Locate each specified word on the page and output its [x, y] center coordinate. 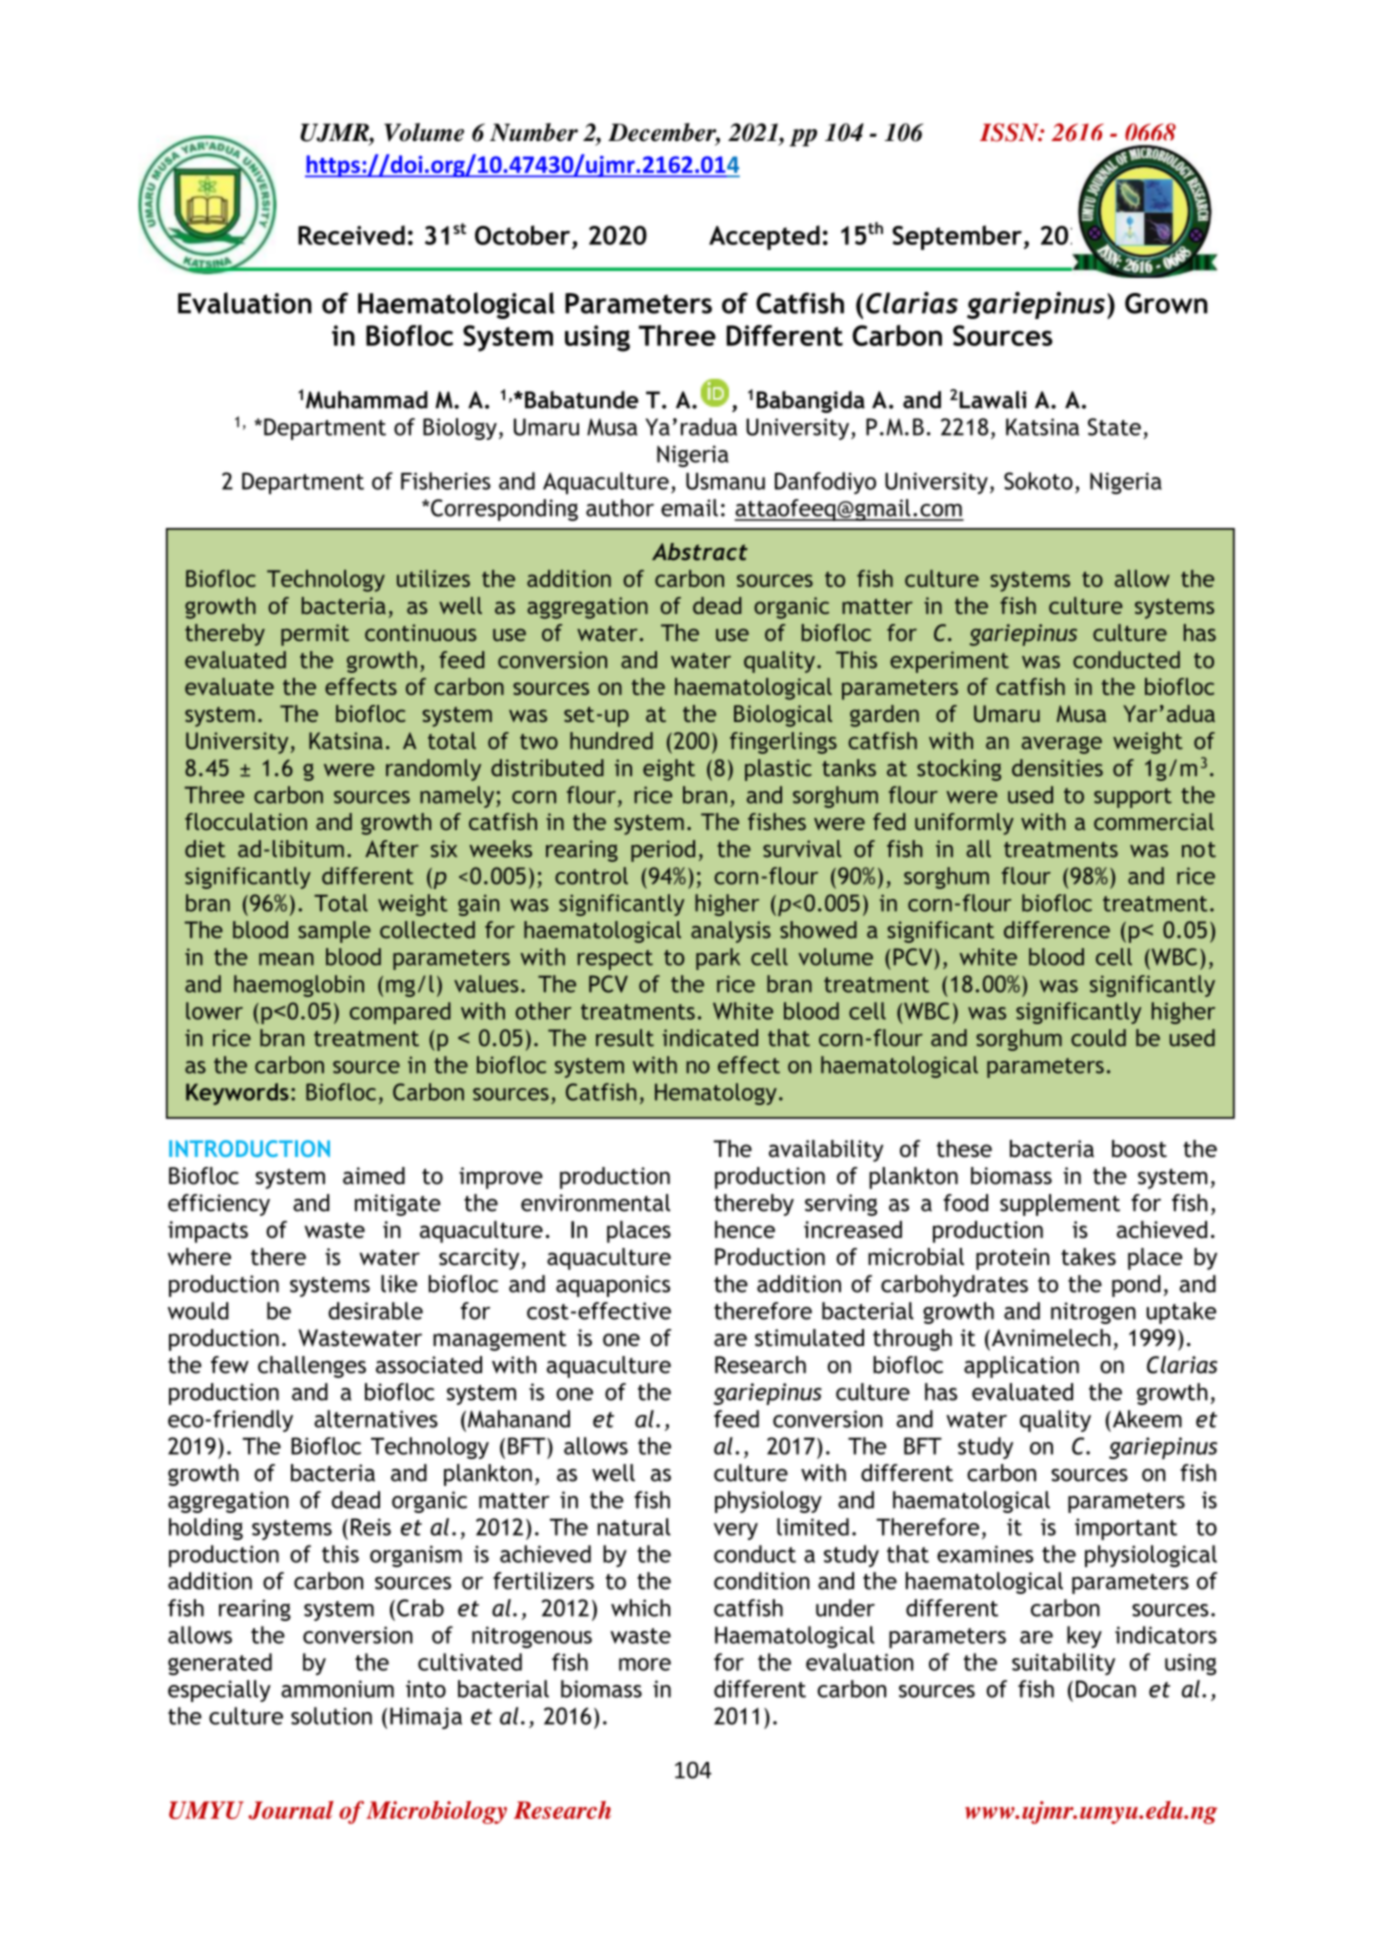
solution [331, 1716]
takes [1088, 1257]
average [1061, 745]
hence [745, 1229]
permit [315, 635]
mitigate [398, 1205]
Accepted [764, 237]
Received [351, 235]
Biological [783, 716]
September [957, 237]
